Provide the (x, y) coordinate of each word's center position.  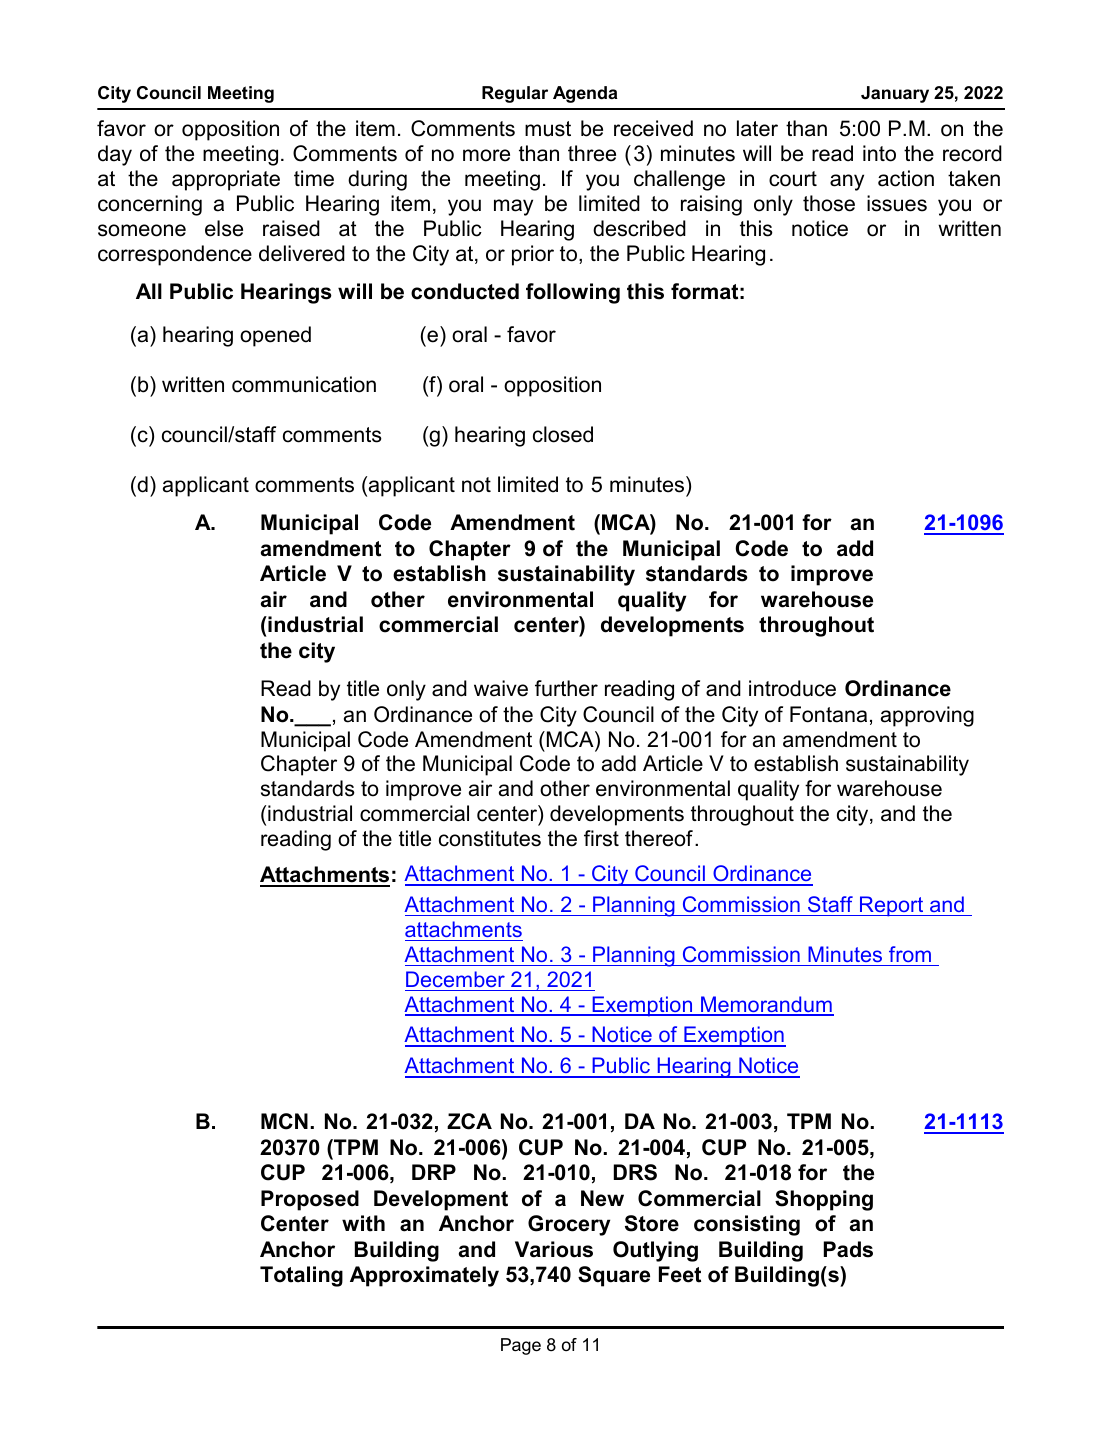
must (548, 129)
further (566, 688)
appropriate (226, 180)
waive (501, 688)
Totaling (301, 1276)
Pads (848, 1249)
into (879, 153)
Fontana (828, 714)
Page (521, 1346)
